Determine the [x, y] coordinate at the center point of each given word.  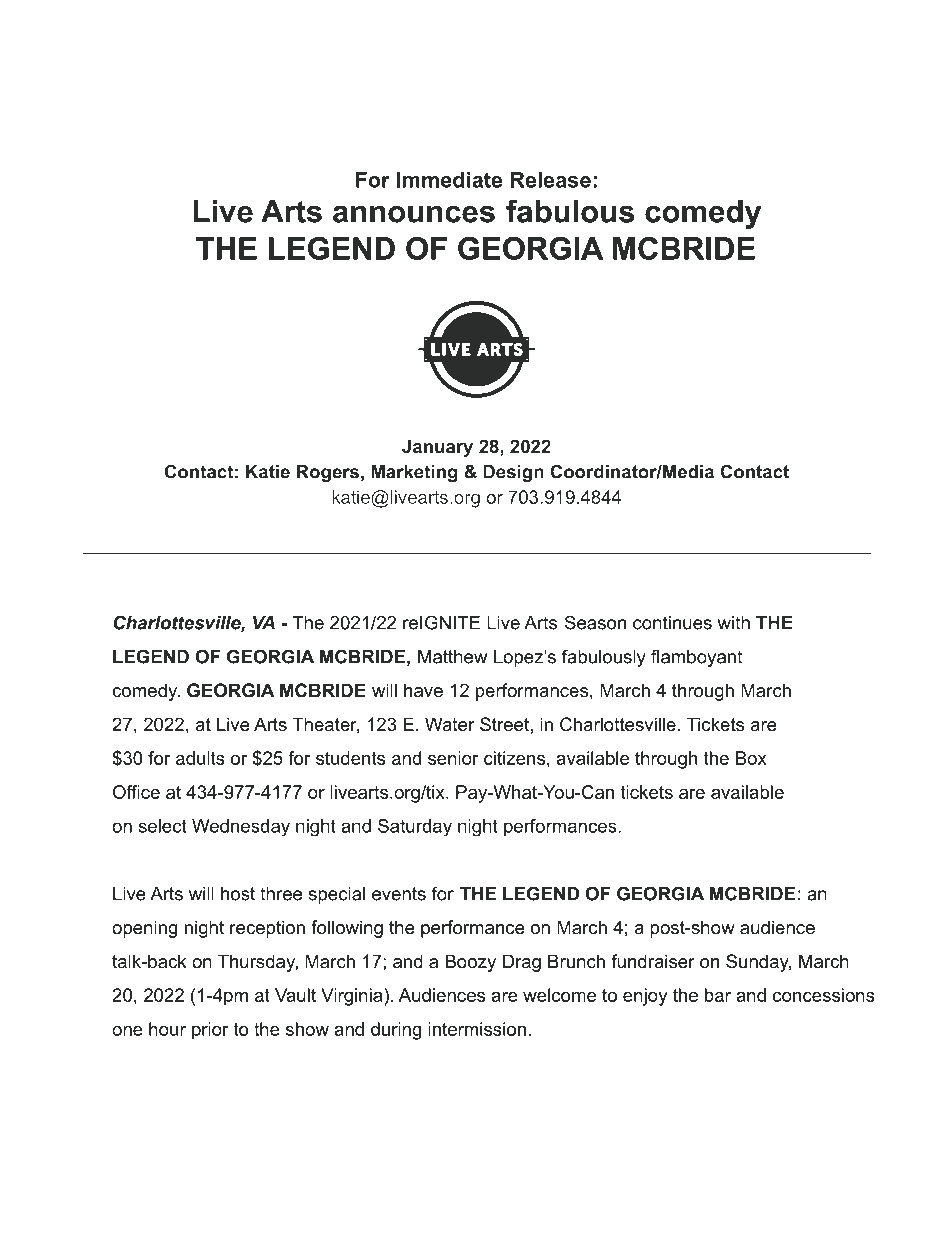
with [734, 623]
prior [210, 1031]
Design [513, 473]
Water [450, 724]
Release [551, 180]
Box [751, 758]
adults [200, 758]
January [437, 448]
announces [414, 214]
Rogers [328, 473]
